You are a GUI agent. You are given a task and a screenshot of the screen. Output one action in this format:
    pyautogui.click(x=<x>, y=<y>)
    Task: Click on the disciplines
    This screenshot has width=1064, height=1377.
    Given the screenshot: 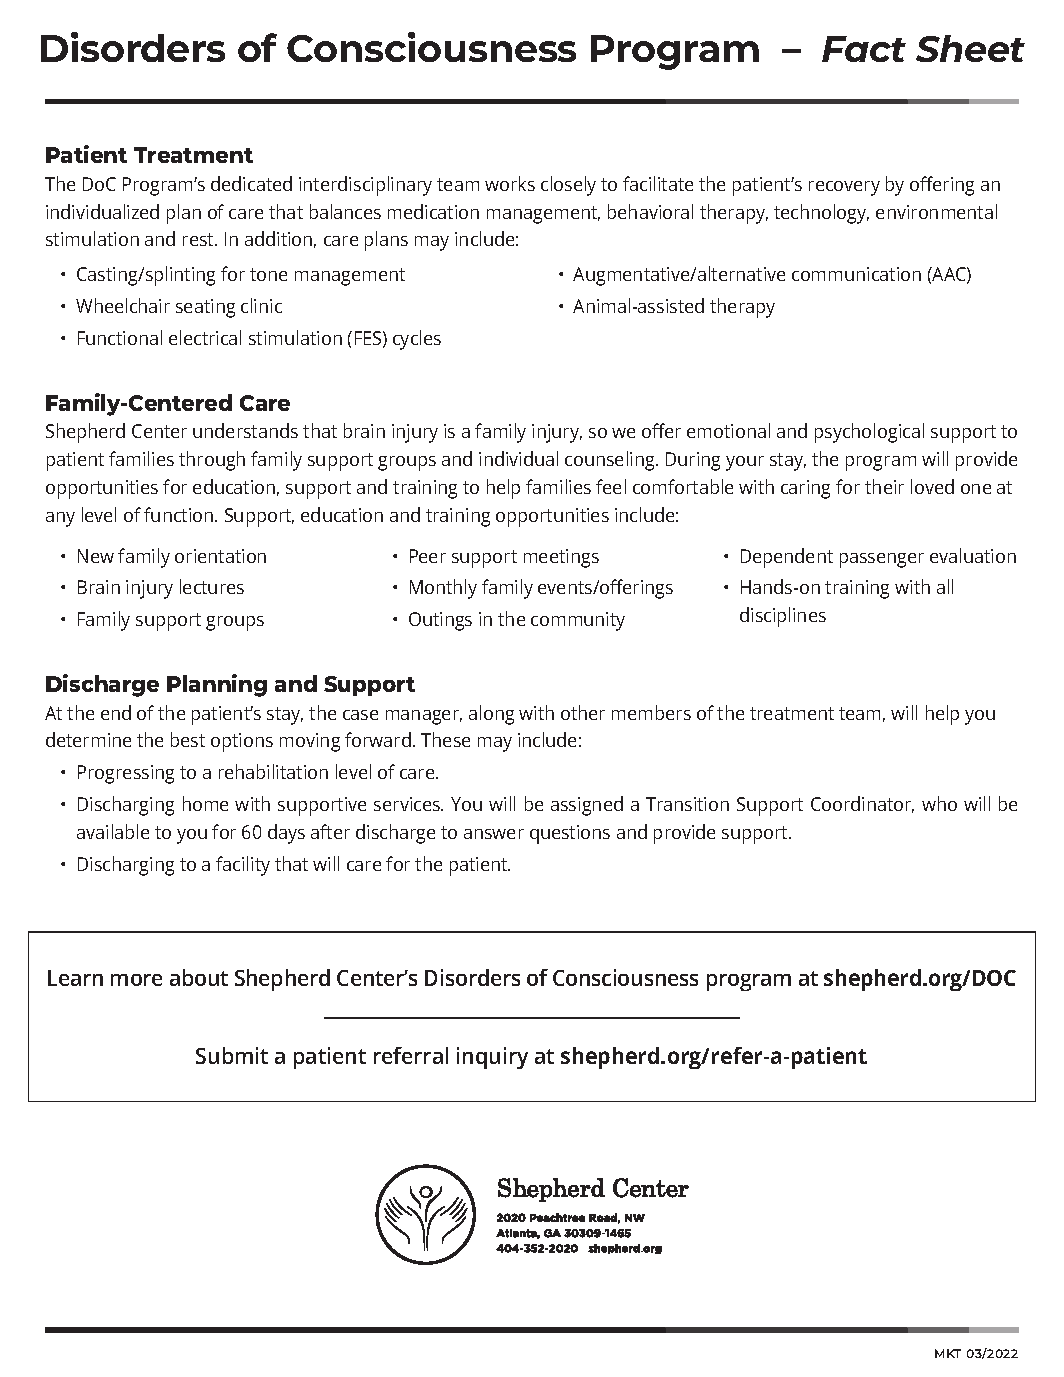 What is the action you would take?
    pyautogui.click(x=783, y=617)
